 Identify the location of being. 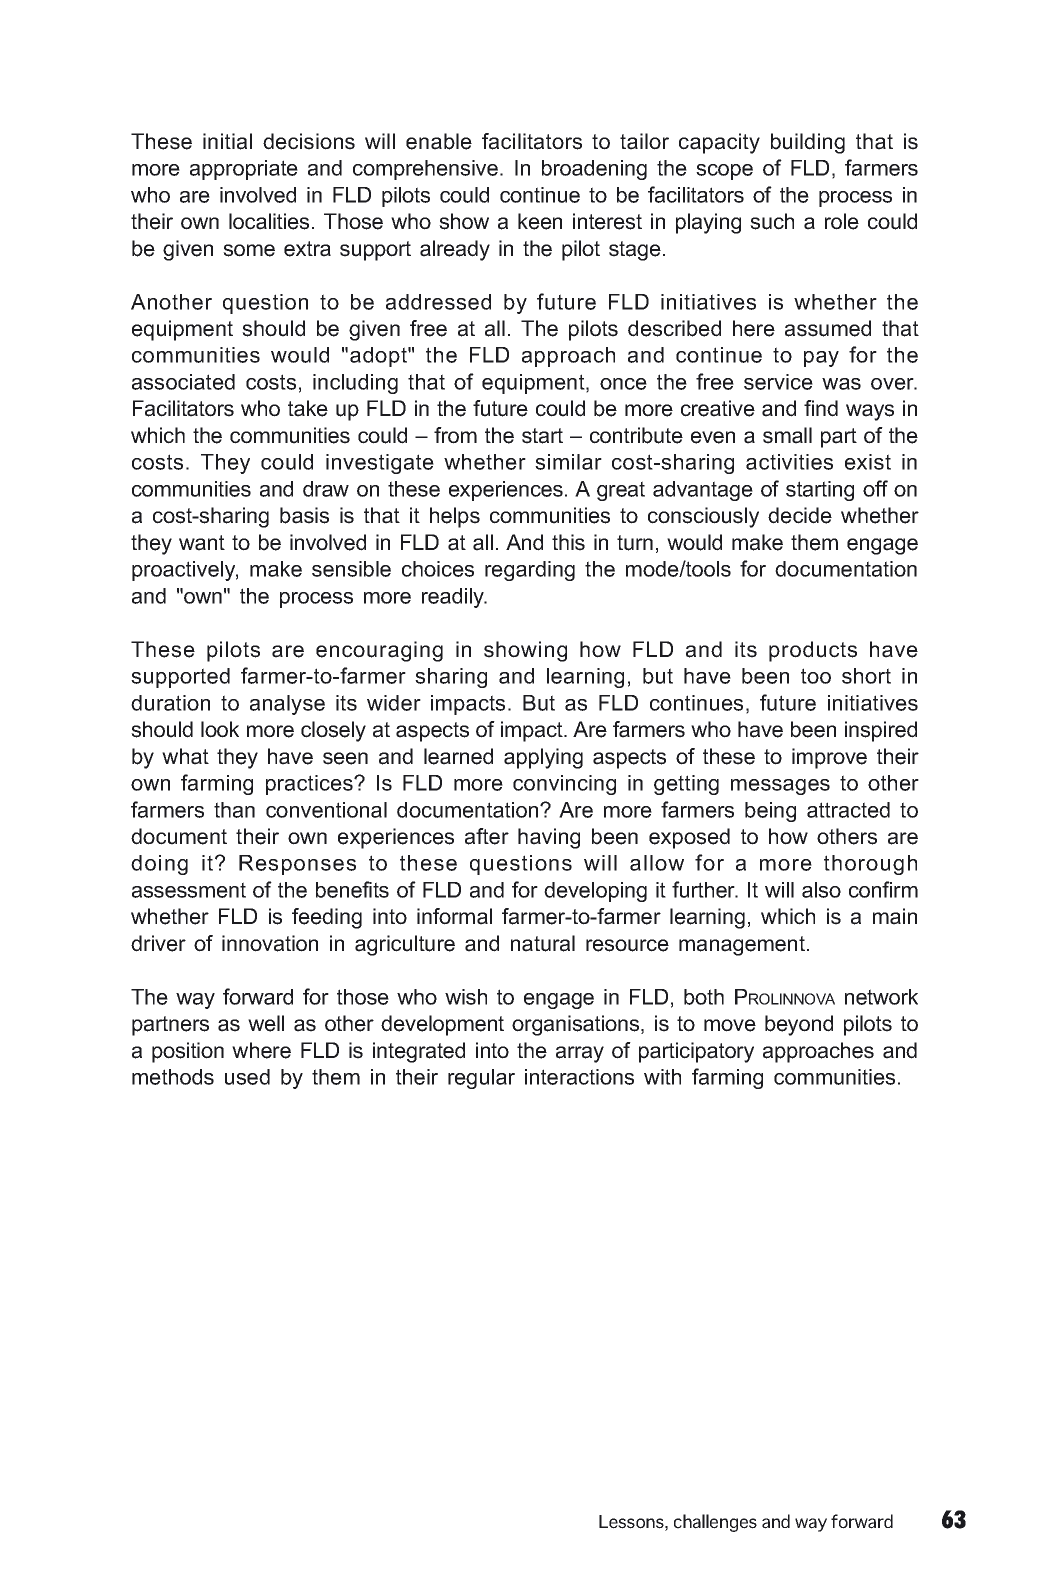
(770, 812).
